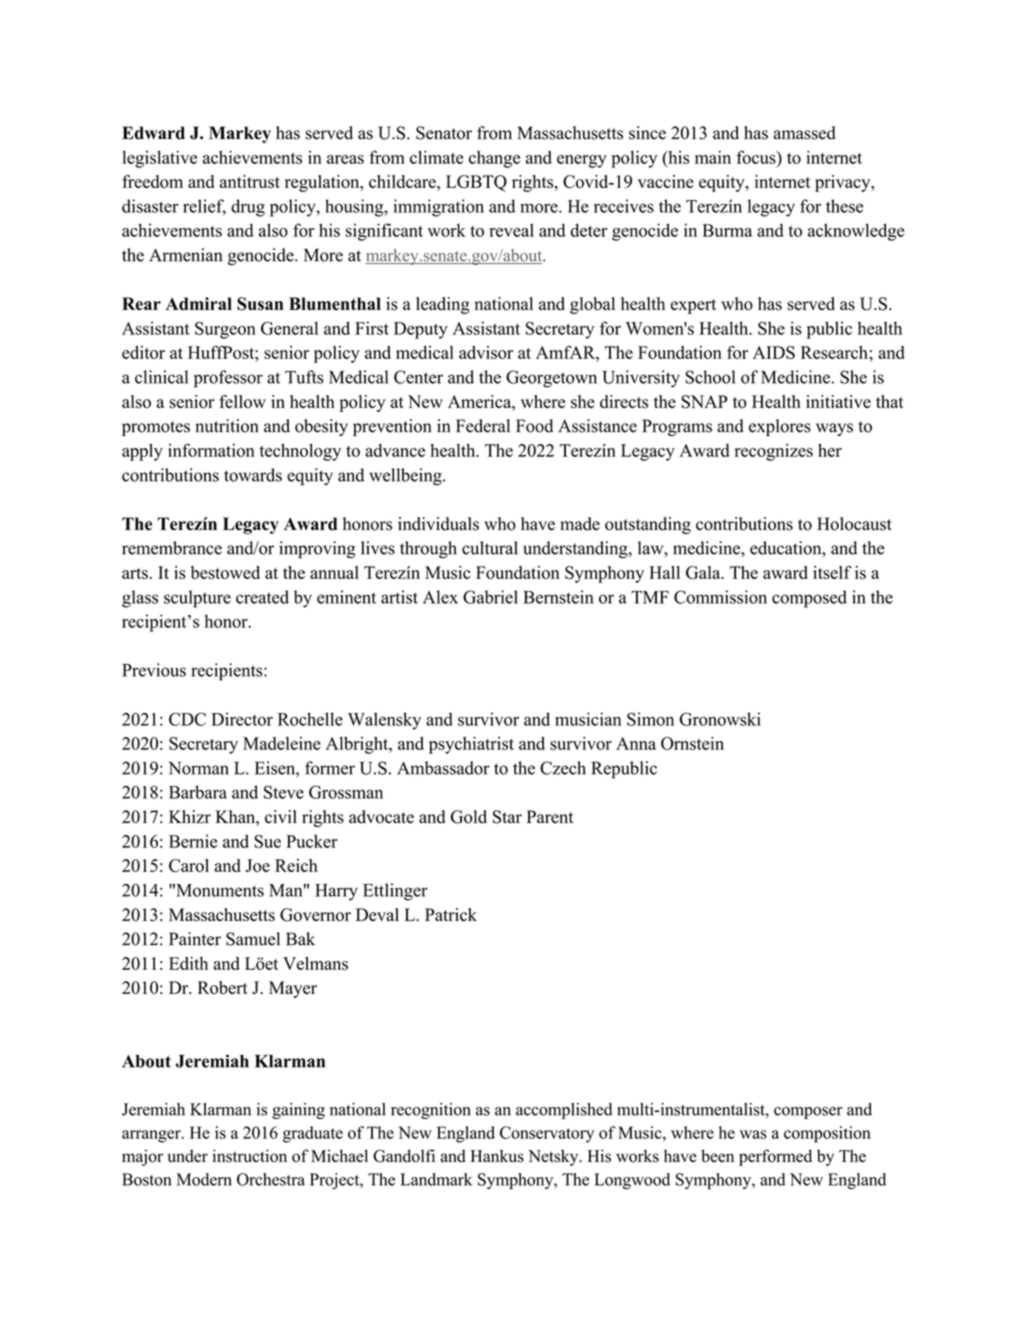 The height and width of the image is (1330, 1028). What do you see at coordinates (809, 599) in the image?
I see `composed` at bounding box center [809, 599].
